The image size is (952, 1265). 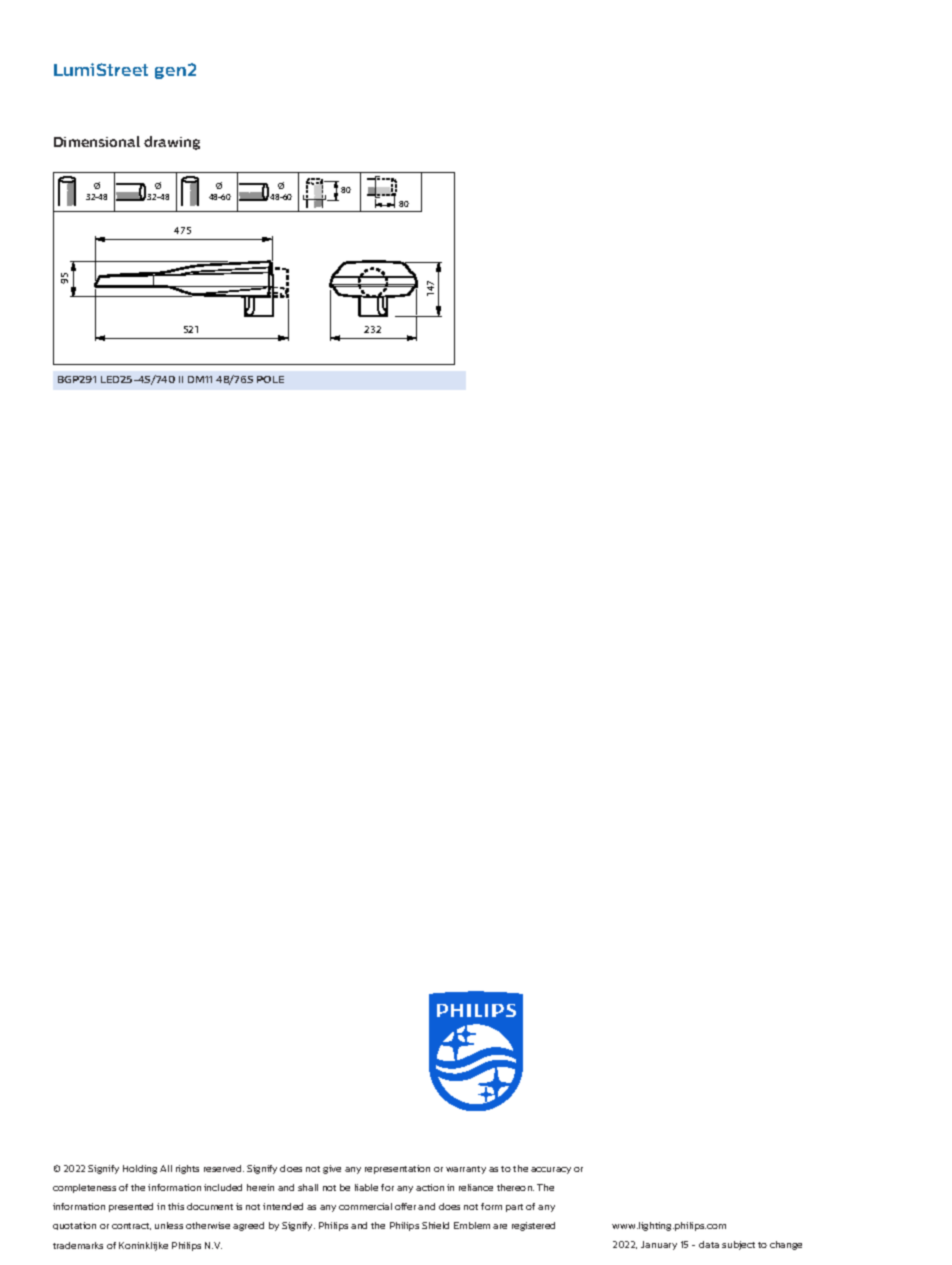 What do you see at coordinates (466, 1170) in the screenshot?
I see `warranty` at bounding box center [466, 1170].
